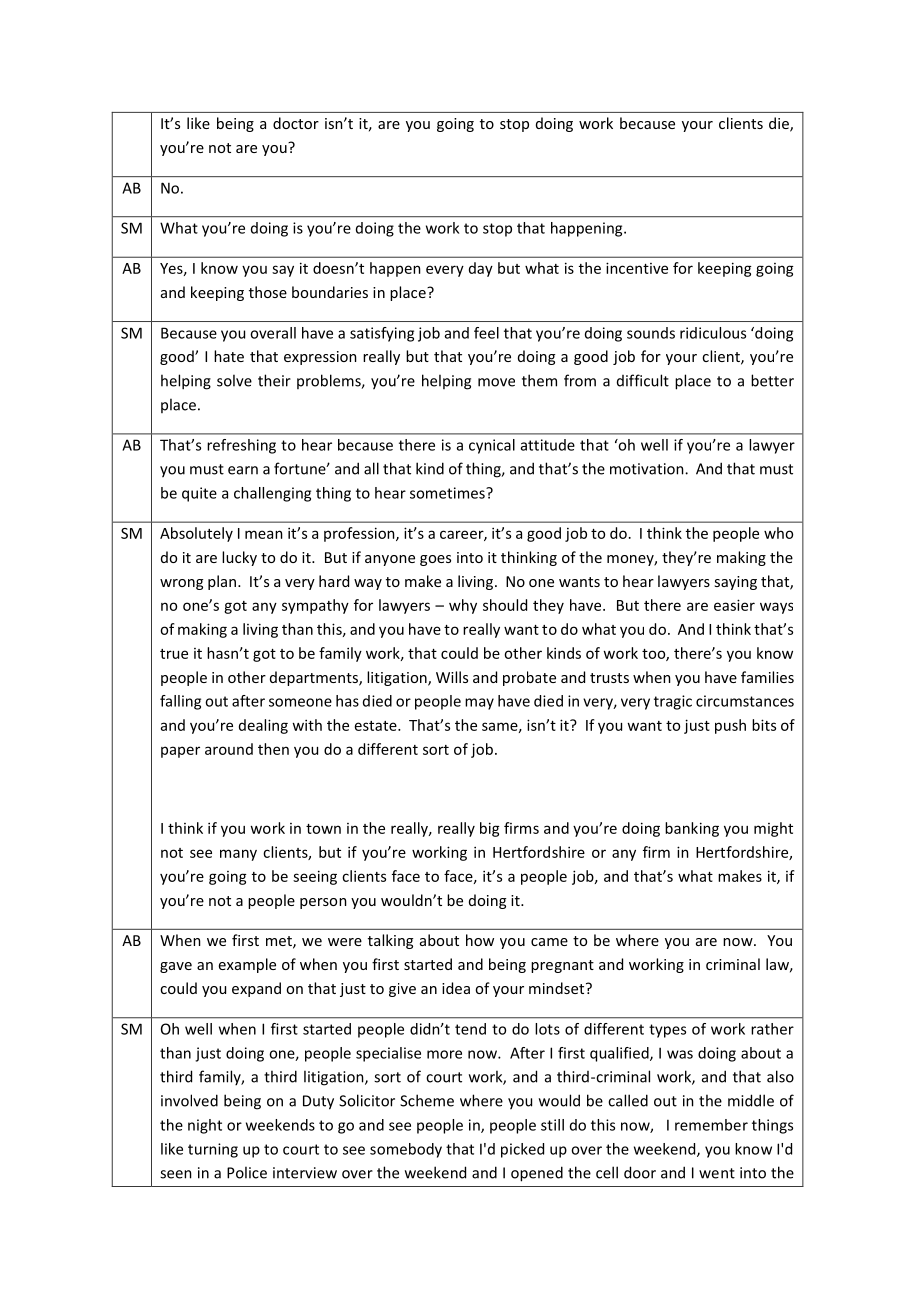 The height and width of the screenshot is (1308, 924). Describe the element at coordinates (448, 493) in the screenshot. I see `sometimes` at that location.
